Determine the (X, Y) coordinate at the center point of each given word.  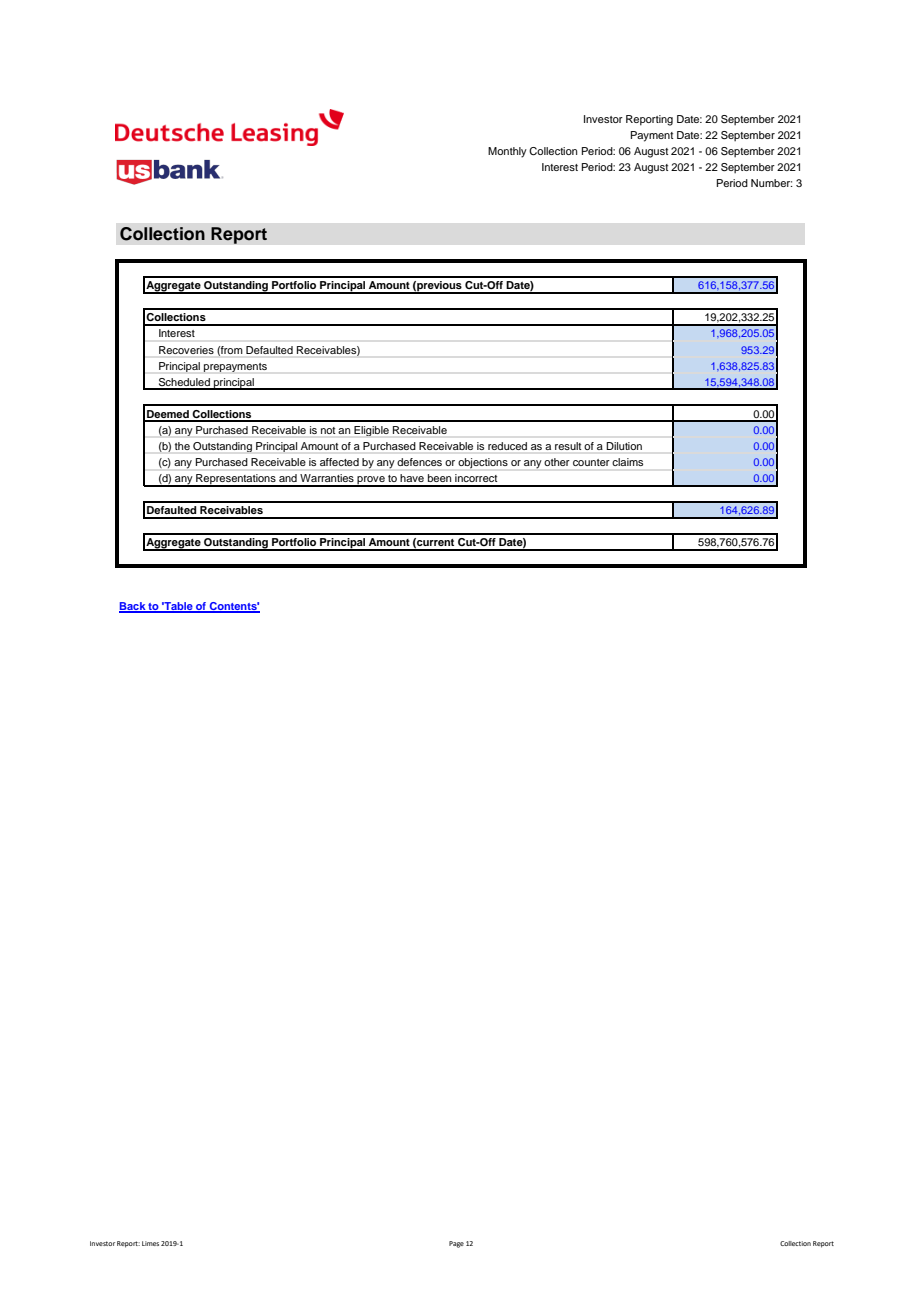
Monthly (507, 152)
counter (591, 462)
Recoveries (186, 350)
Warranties (327, 478)
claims (627, 462)
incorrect (476, 478)
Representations (236, 480)
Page (456, 1244)
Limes (150, 1243)
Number (772, 183)
